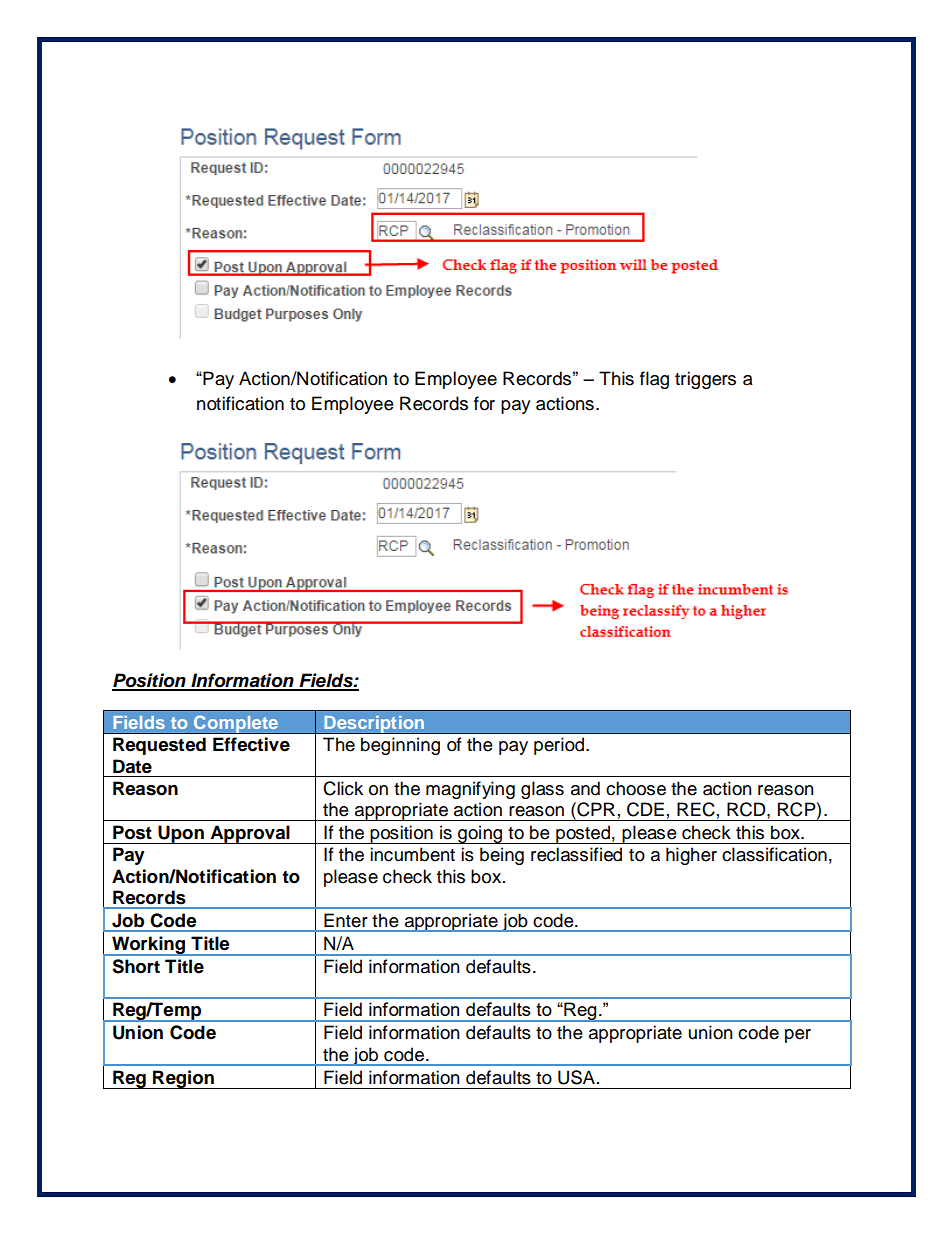 The height and width of the screenshot is (1233, 952). What do you see at coordinates (560, 746) in the screenshot?
I see `period` at bounding box center [560, 746].
